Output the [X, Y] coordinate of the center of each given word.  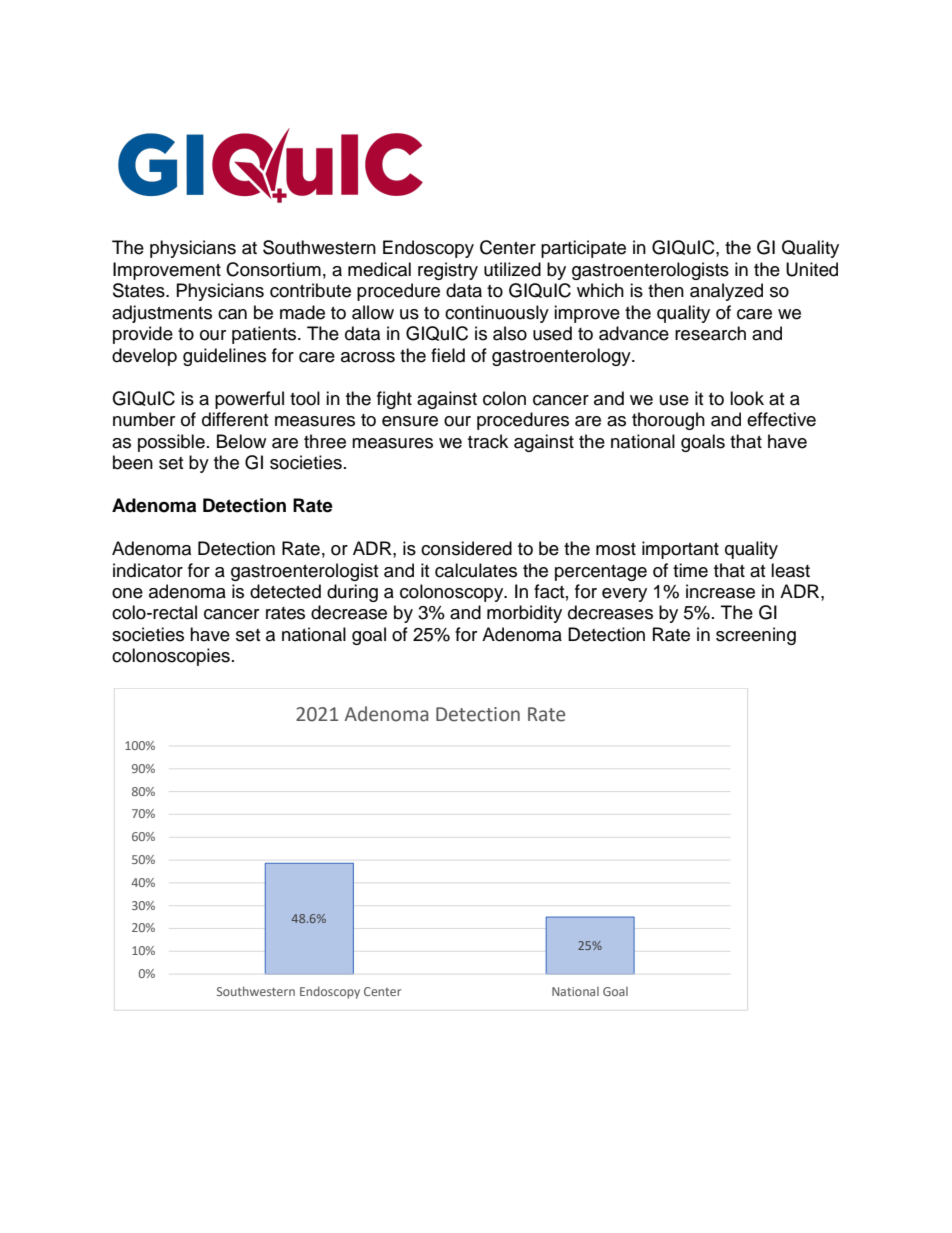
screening [756, 636]
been [133, 462]
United [812, 269]
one [127, 593]
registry [448, 271]
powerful [249, 400]
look [747, 398]
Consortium [273, 269]
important [680, 550]
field [448, 355]
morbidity [524, 614]
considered [466, 548]
